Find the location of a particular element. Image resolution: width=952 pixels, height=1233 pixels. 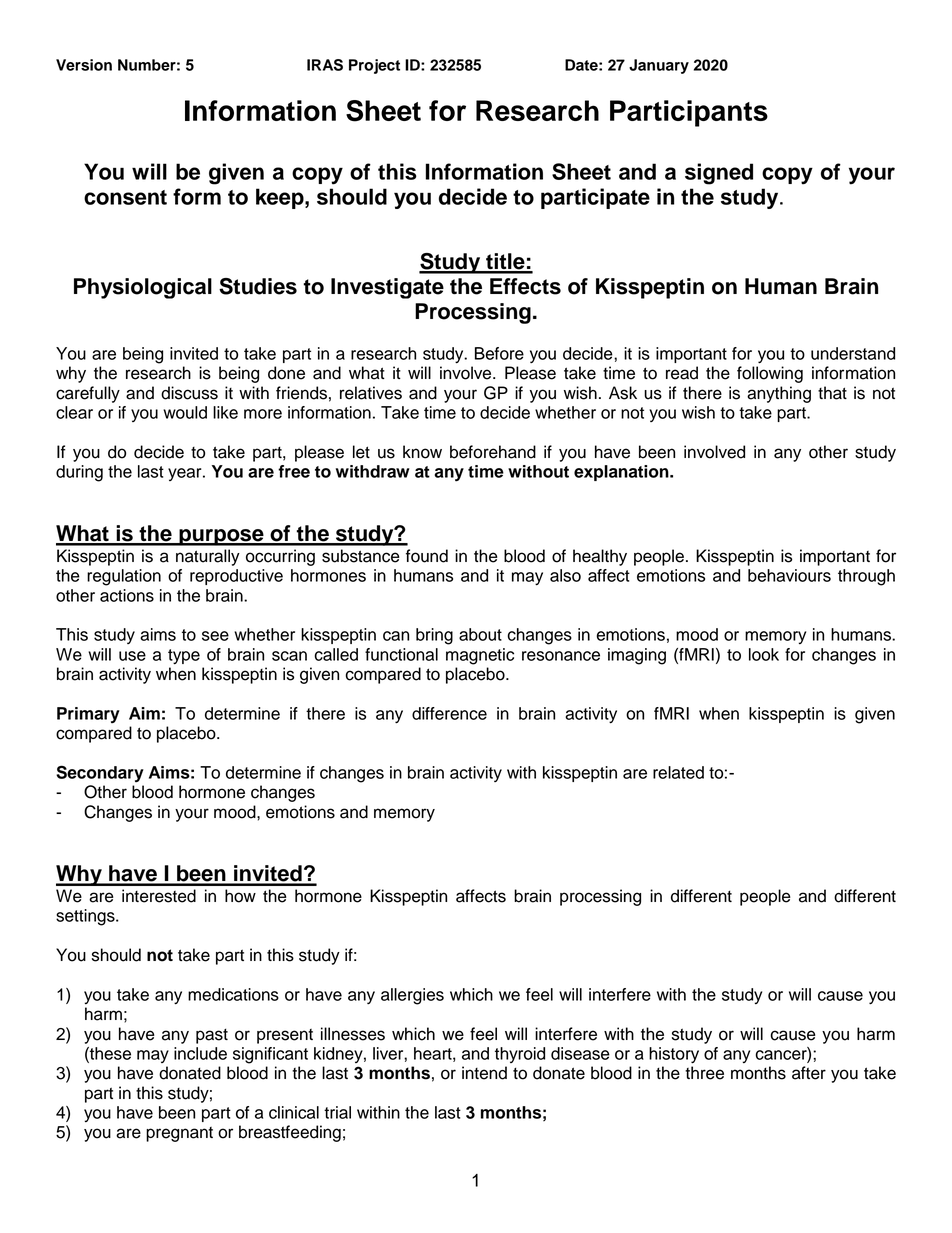

Version is located at coordinates (84, 65).
